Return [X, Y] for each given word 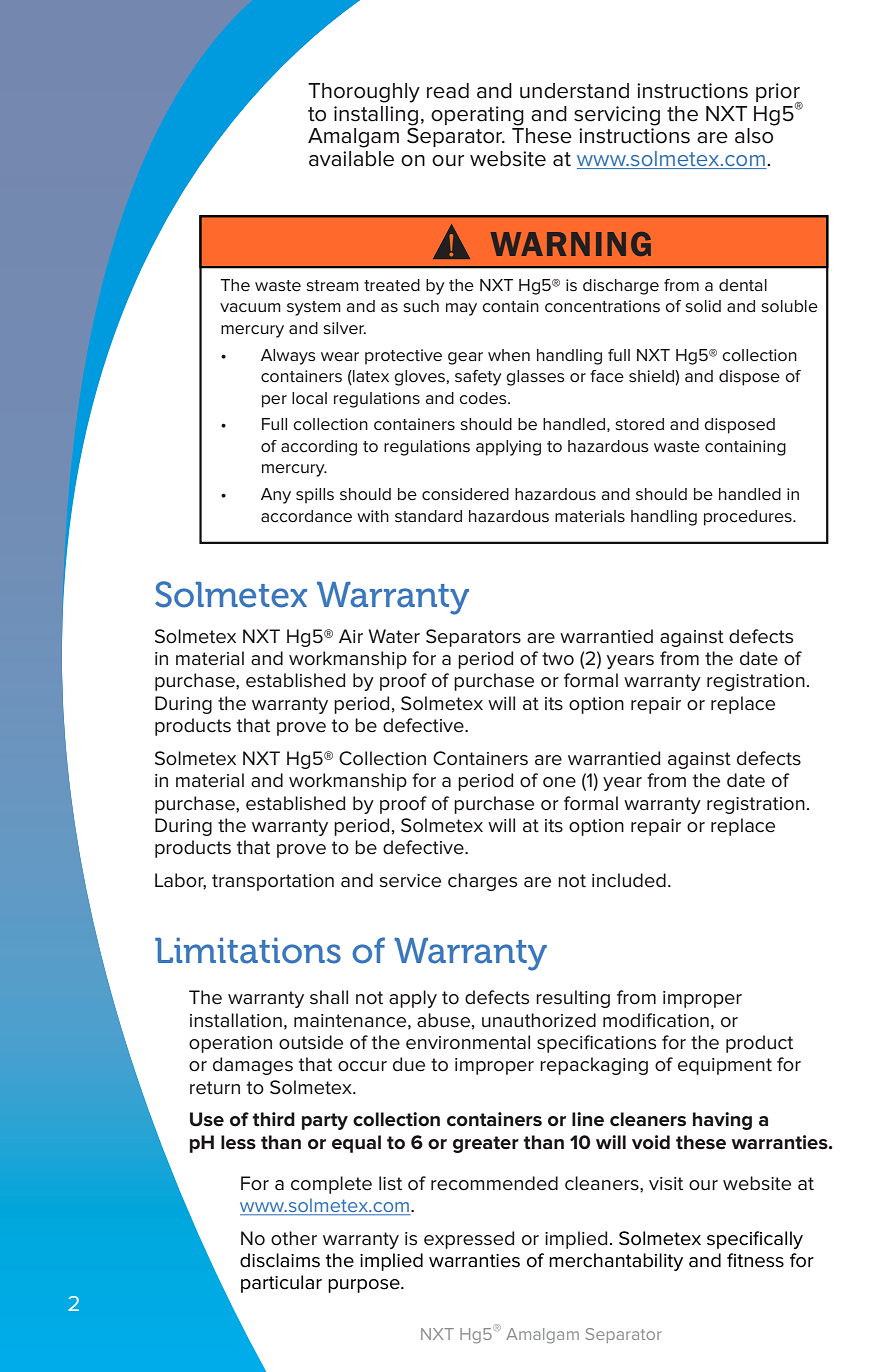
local [309, 398]
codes [484, 398]
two [558, 659]
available [351, 159]
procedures [749, 518]
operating [477, 116]
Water [394, 636]
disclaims [280, 1260]
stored [639, 424]
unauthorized [539, 1020]
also [754, 136]
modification [656, 1020]
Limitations [248, 951]
